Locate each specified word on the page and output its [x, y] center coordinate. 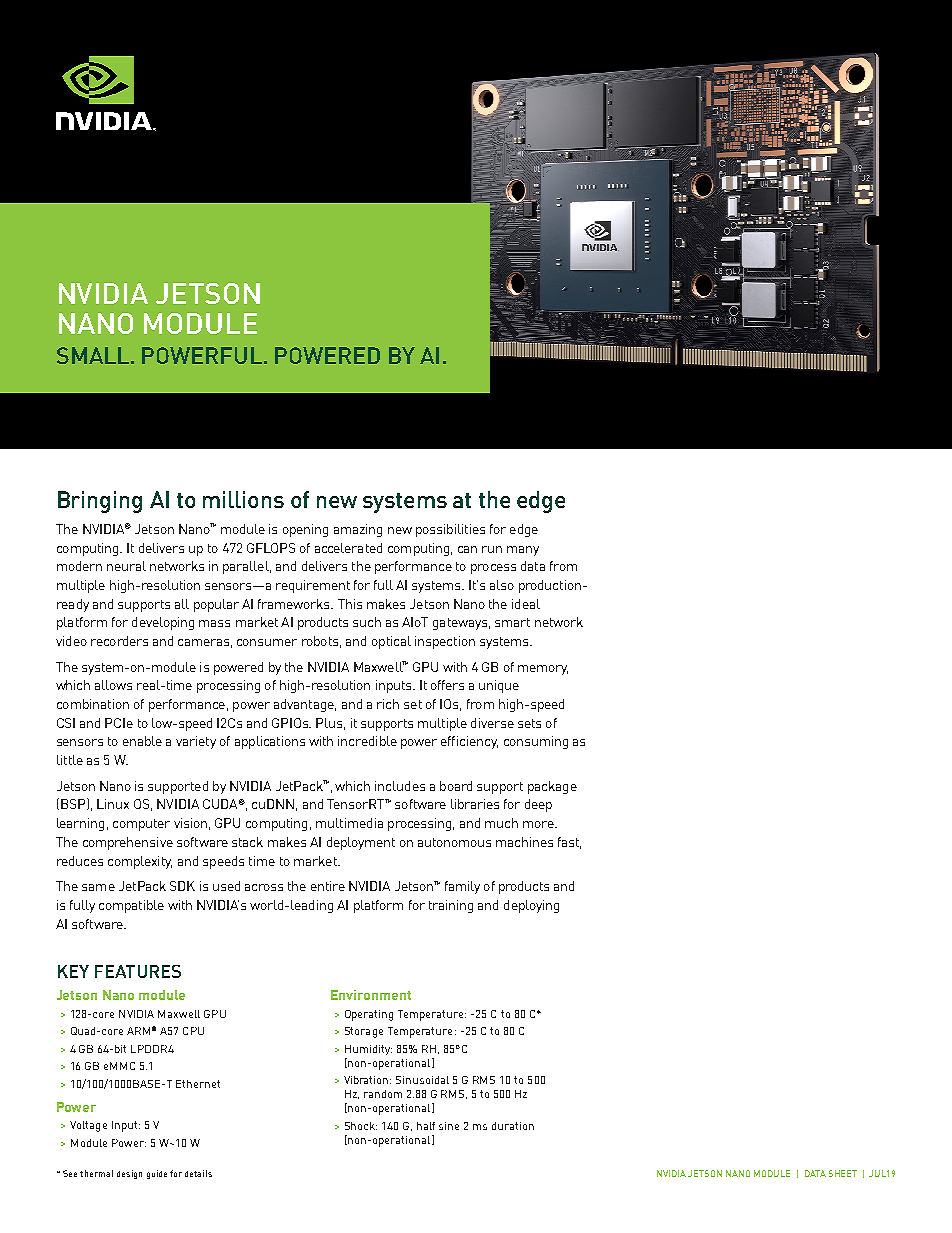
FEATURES [138, 971]
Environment [371, 995]
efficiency [469, 742]
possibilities [450, 530]
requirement [313, 586]
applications [270, 742]
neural [126, 566]
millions [243, 499]
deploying [531, 906]
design [129, 1174]
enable [142, 741]
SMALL [94, 355]
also [502, 585]
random [383, 1094]
